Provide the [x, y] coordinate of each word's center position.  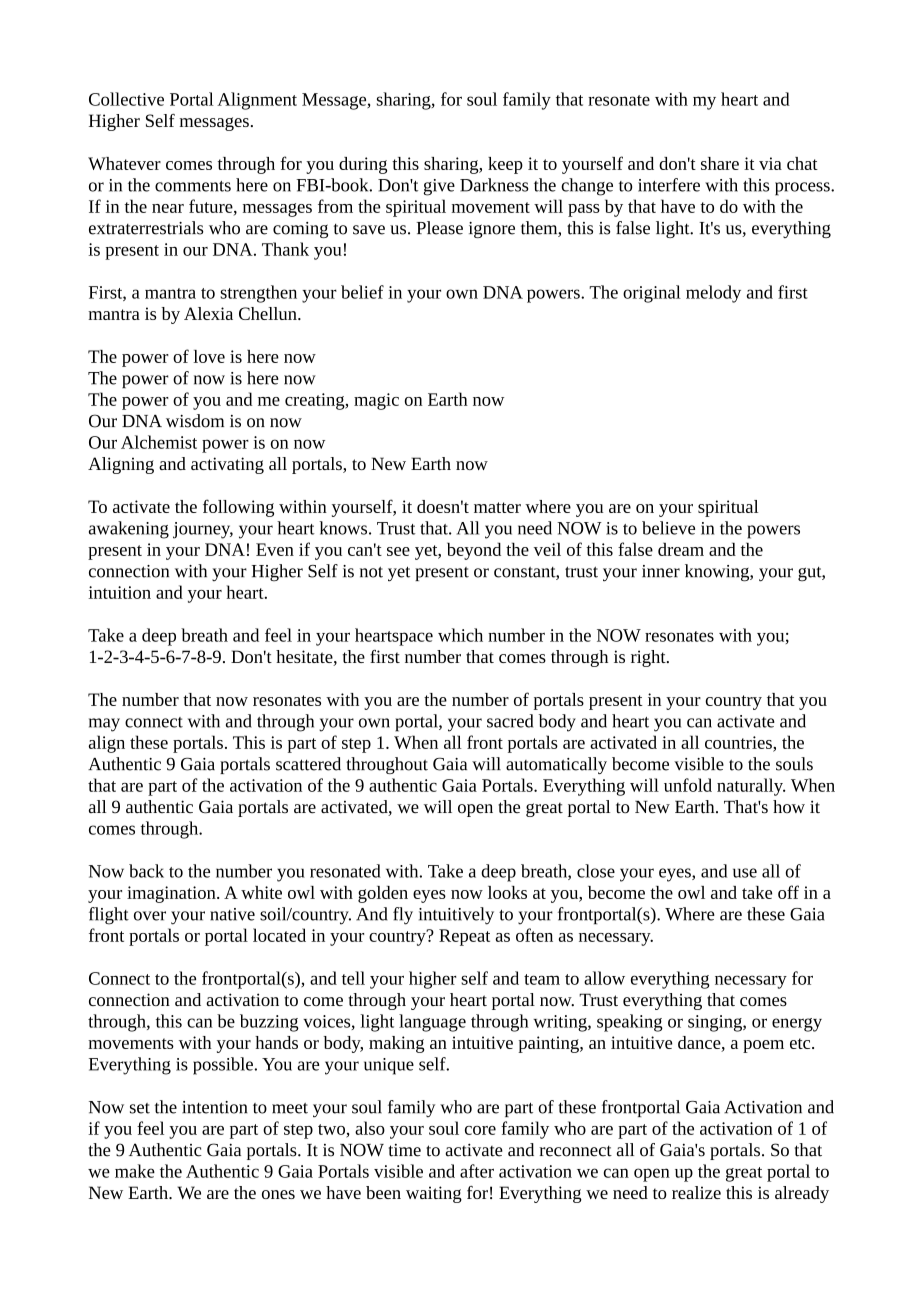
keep [505, 165]
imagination [172, 894]
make [135, 1171]
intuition [119, 592]
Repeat [464, 937]
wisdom [195, 421]
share [720, 163]
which [460, 635]
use [745, 873]
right [649, 658]
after [477, 1171]
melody [713, 294]
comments [193, 186]
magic [376, 401]
